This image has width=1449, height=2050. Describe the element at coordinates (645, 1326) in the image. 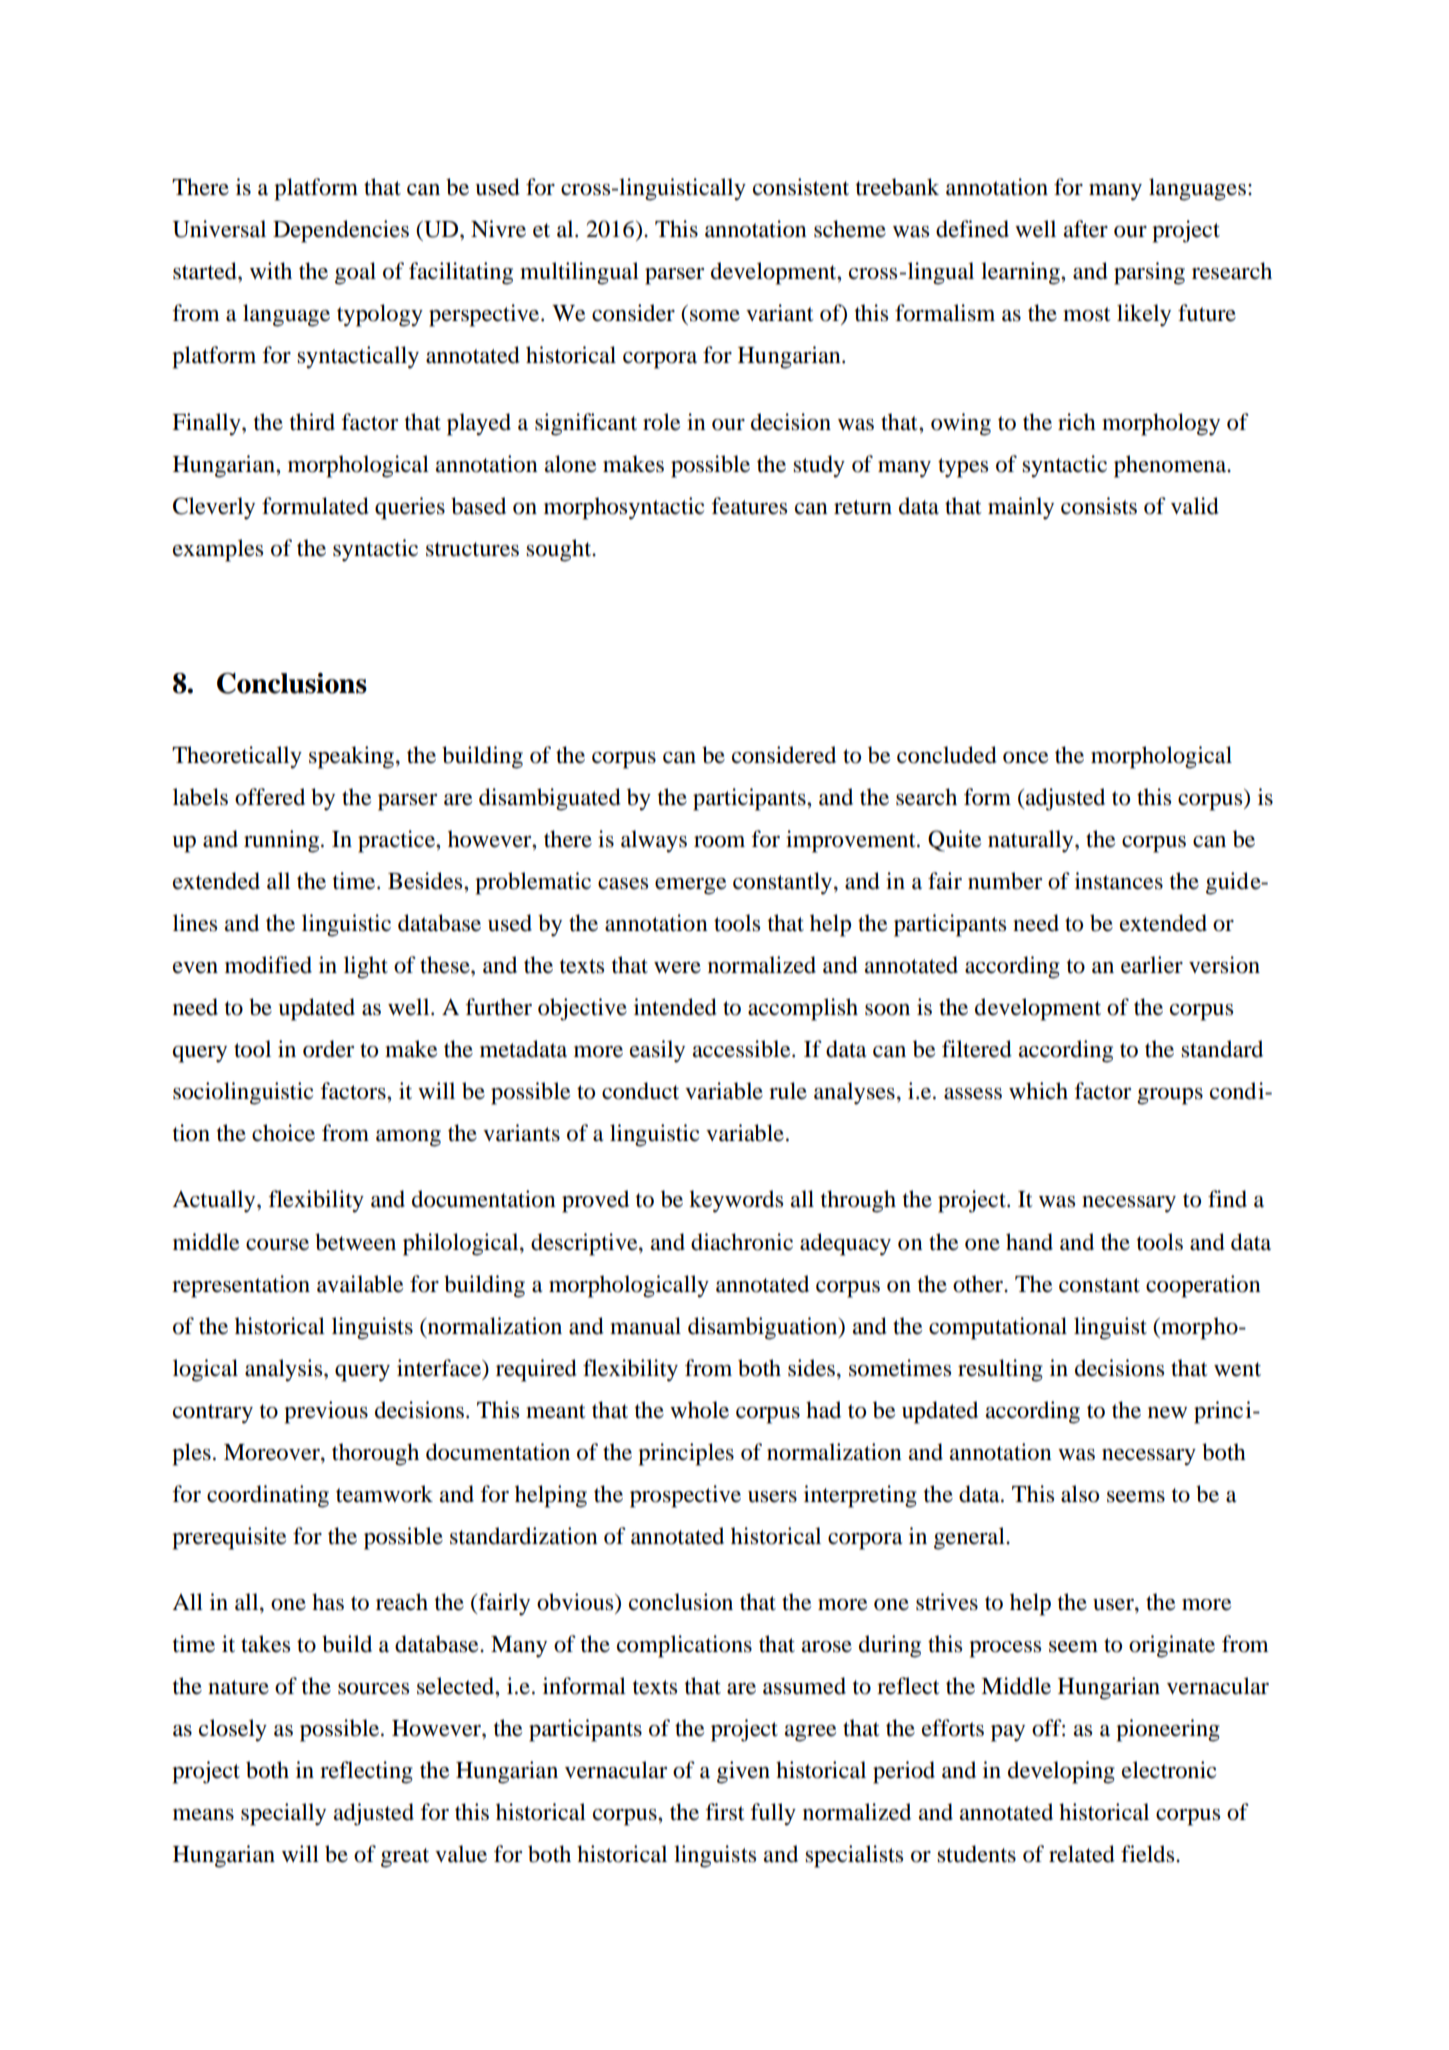

I see `manual` at that location.
